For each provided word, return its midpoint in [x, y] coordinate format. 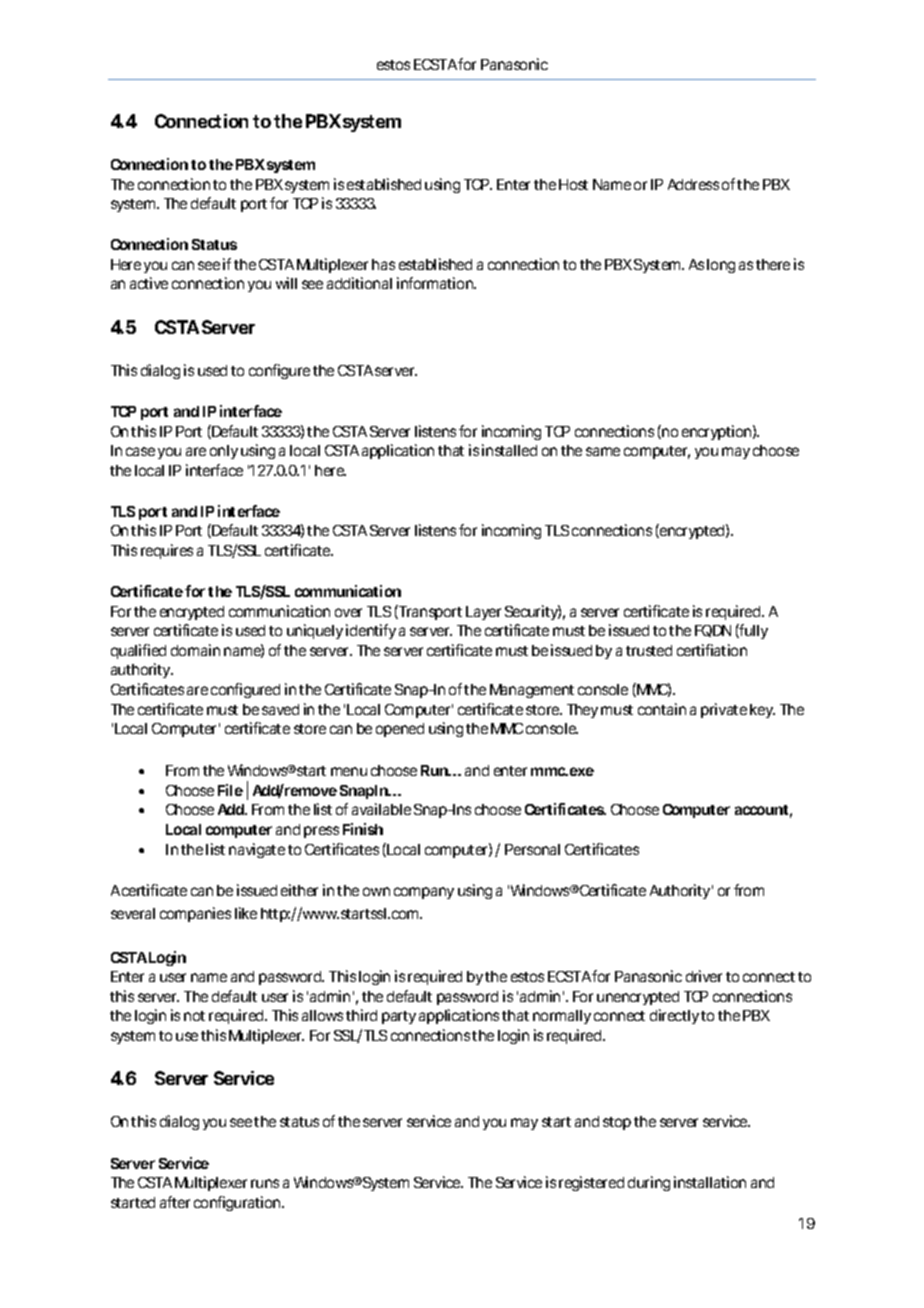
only [224, 452]
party [399, 1017]
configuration [239, 1203]
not [194, 1016]
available [381, 809]
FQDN [713, 631]
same [603, 451]
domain [195, 650]
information [436, 283]
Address [693, 184]
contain [662, 709]
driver [704, 976]
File [230, 790]
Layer [483, 613]
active [149, 283]
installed [509, 450]
